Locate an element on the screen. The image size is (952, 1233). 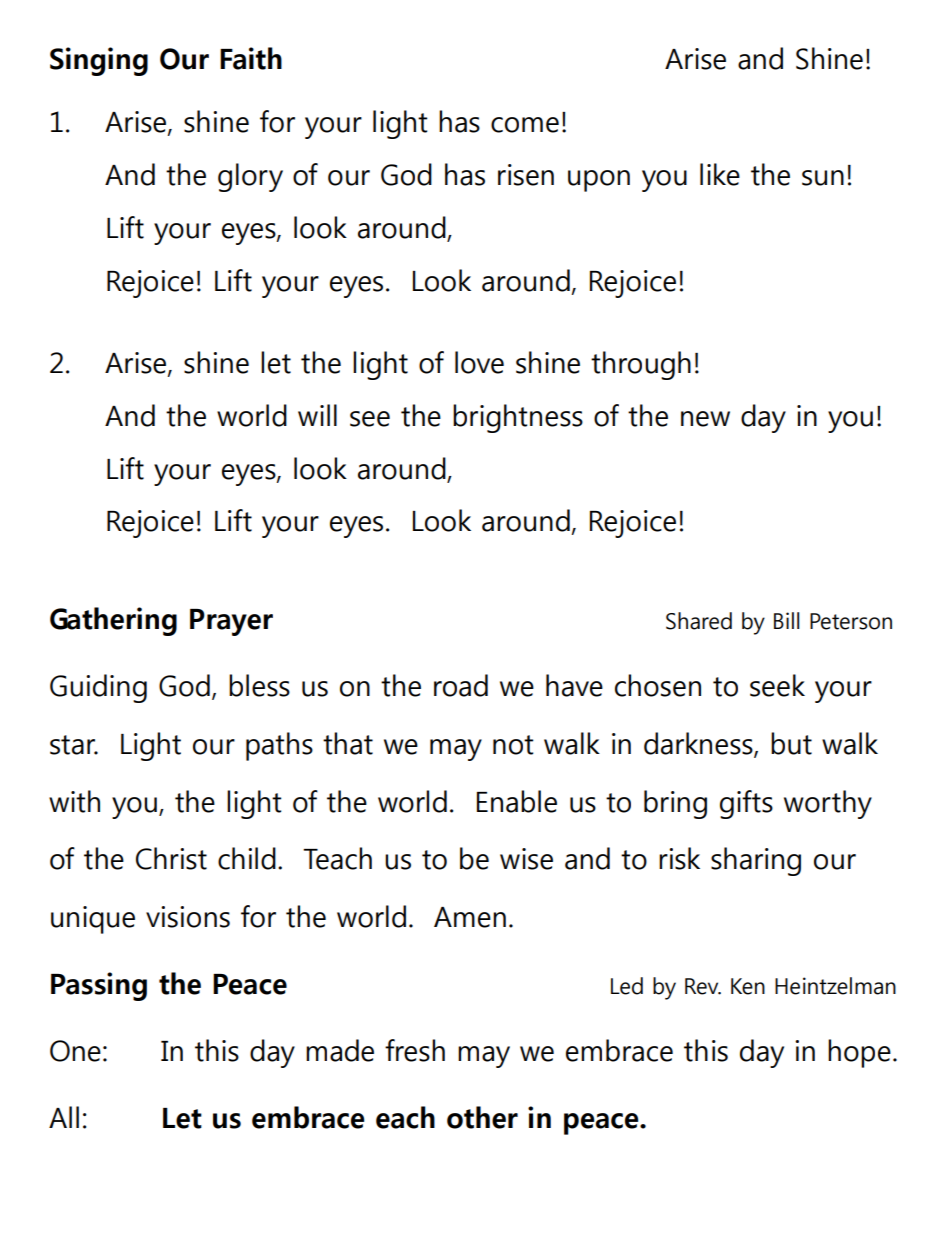
Bill is located at coordinates (786, 620).
